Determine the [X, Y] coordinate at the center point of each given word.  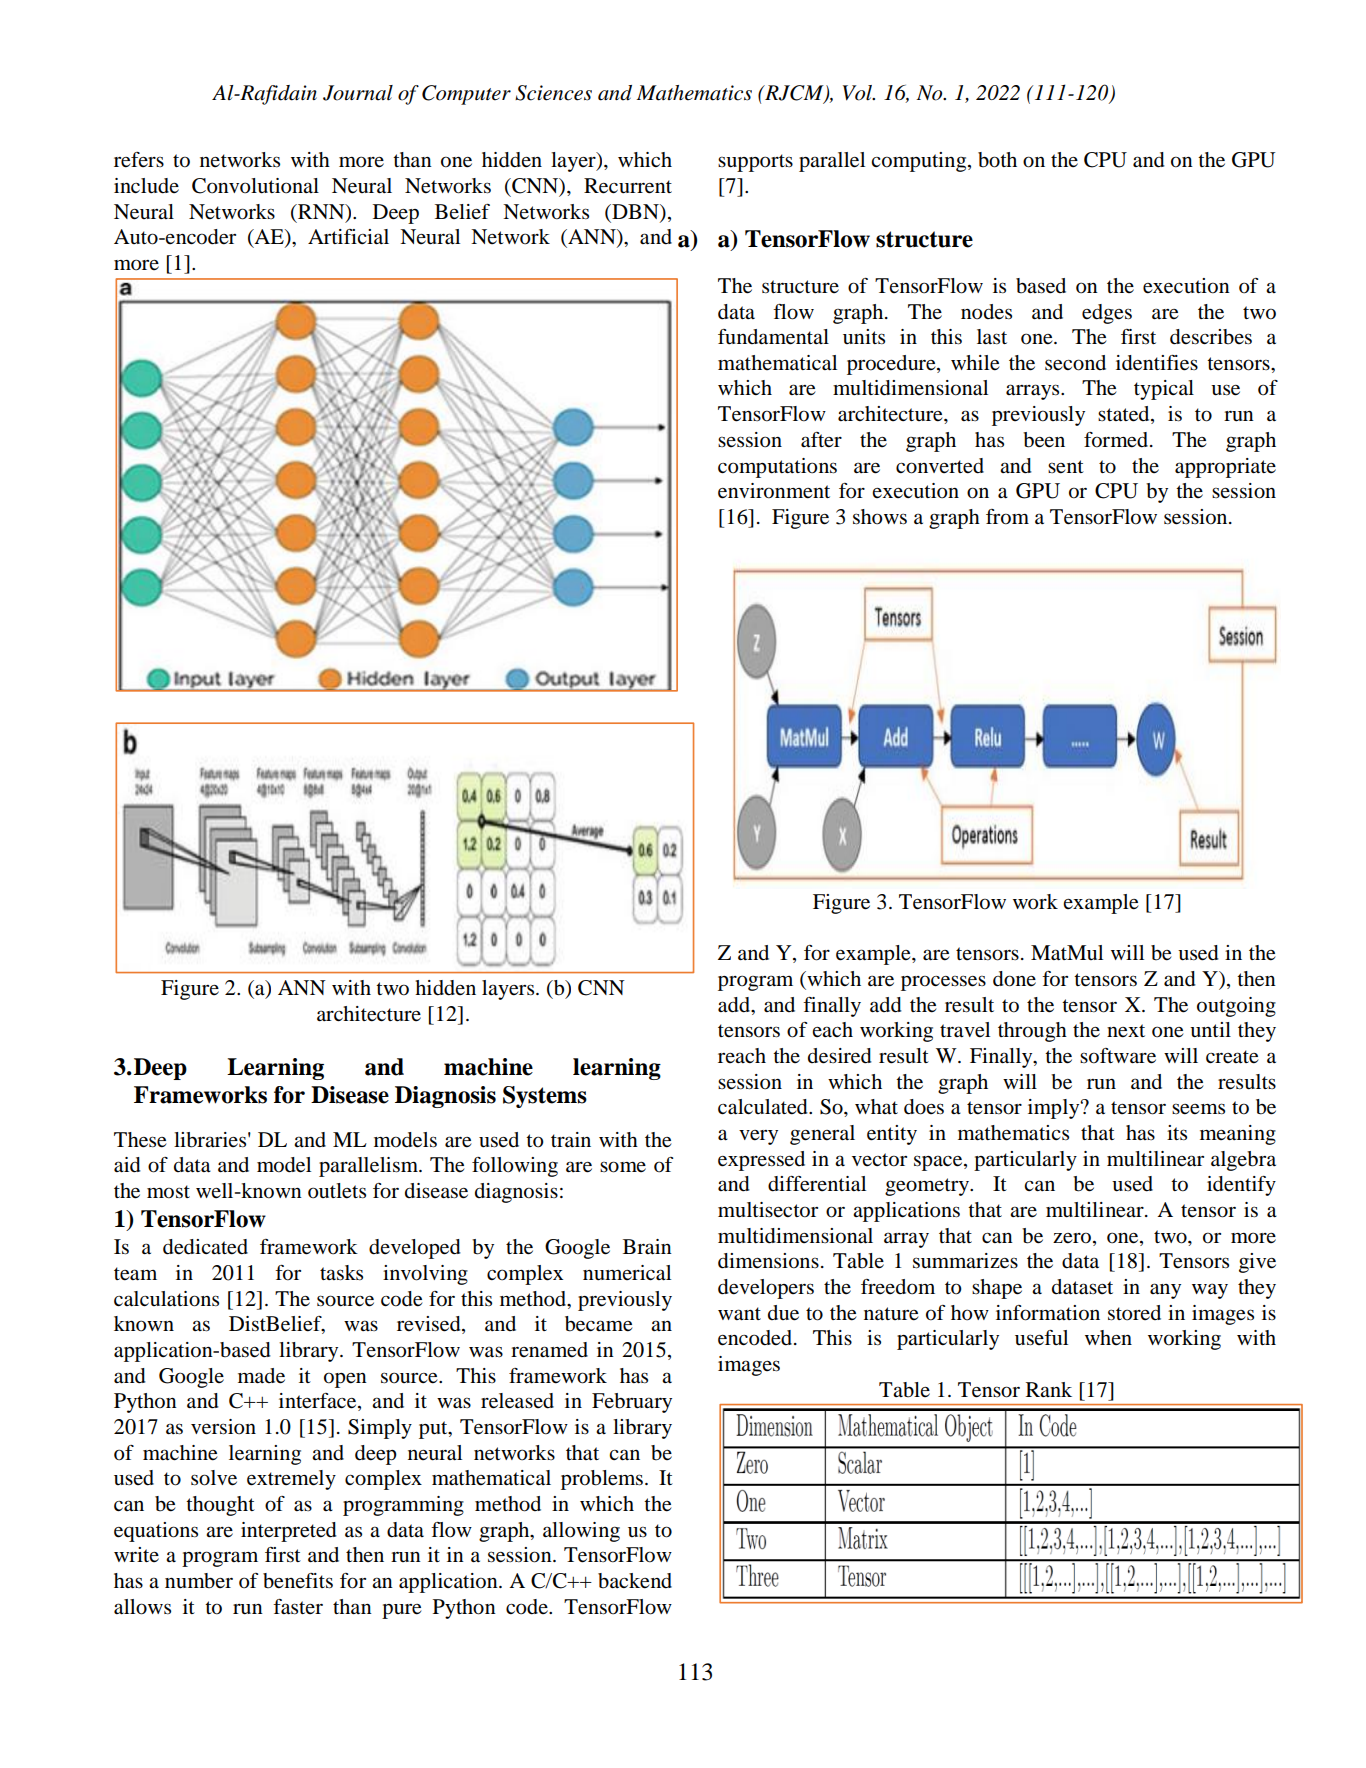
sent [1066, 467]
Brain [647, 1247]
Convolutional [255, 186]
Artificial [348, 236]
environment [774, 491]
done [1014, 979]
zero [1072, 1238]
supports [755, 163]
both [997, 160]
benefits [298, 1581]
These [140, 1140]
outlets [337, 1191]
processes [943, 983]
